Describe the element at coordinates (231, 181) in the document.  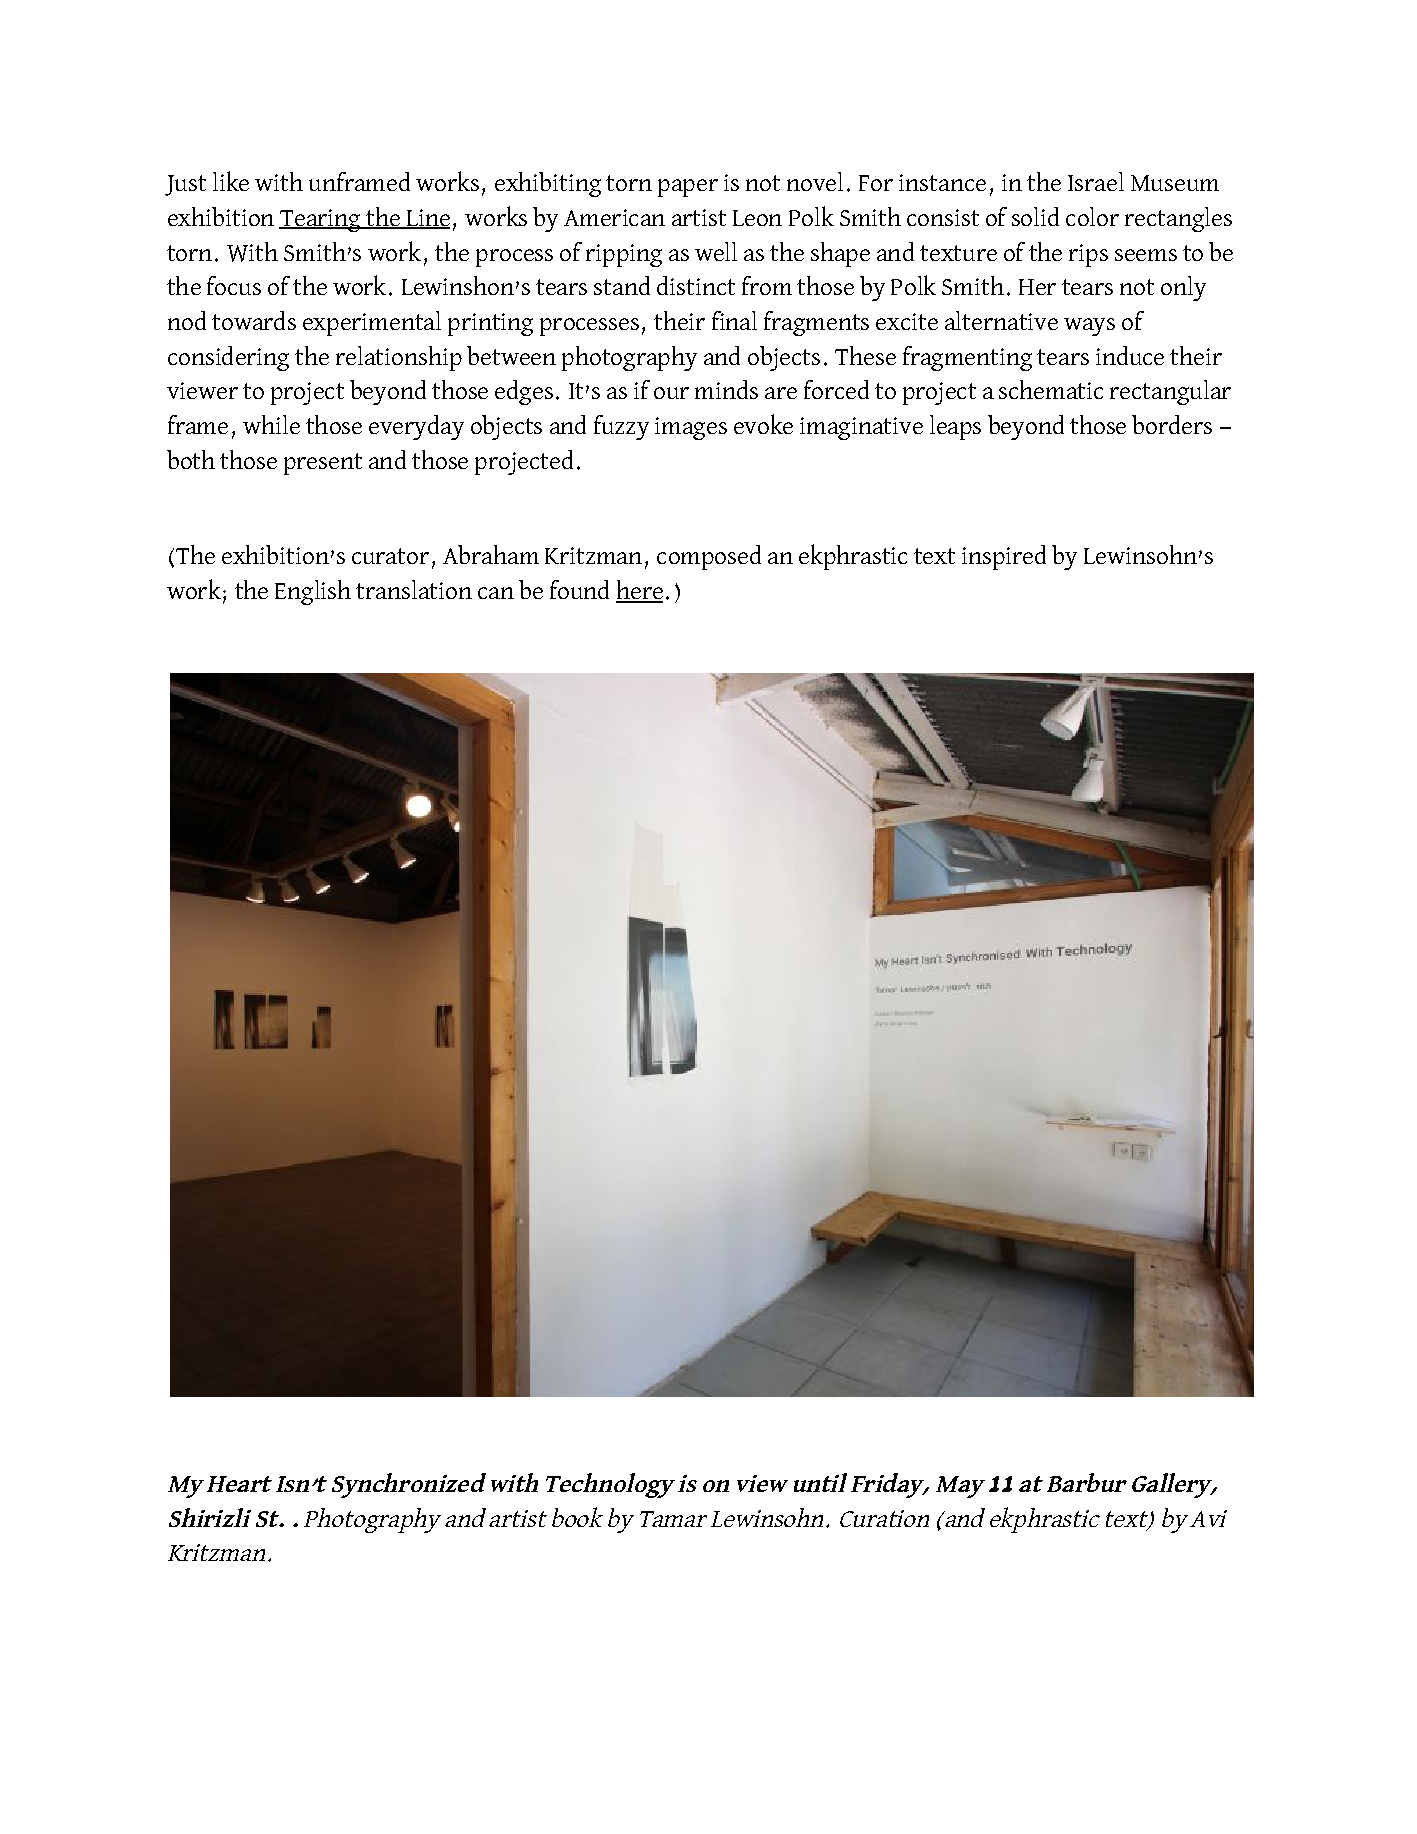
I see `like` at that location.
